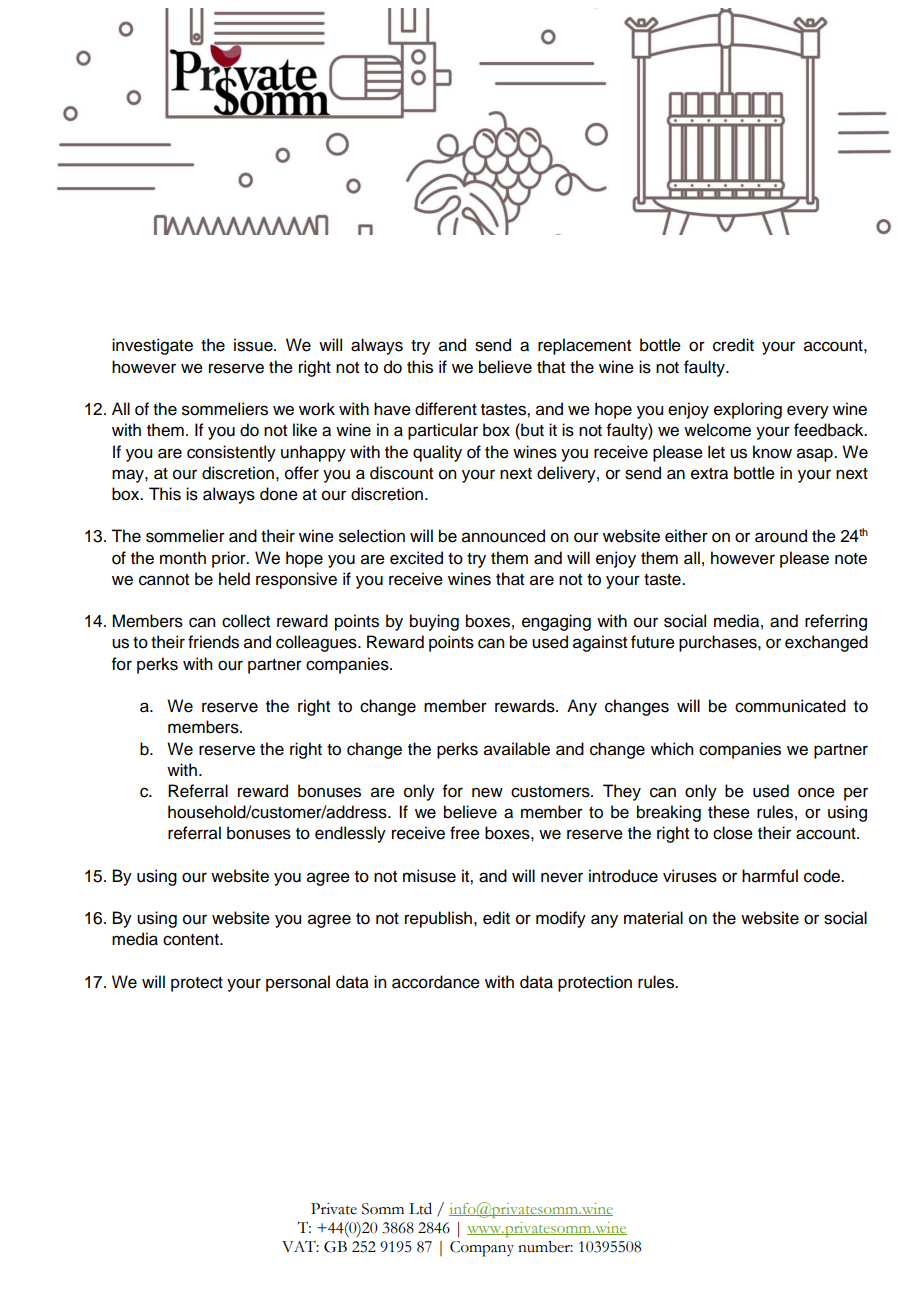 The image size is (924, 1308). What do you see at coordinates (420, 1209) in the screenshot?
I see `Ltd` at bounding box center [420, 1209].
